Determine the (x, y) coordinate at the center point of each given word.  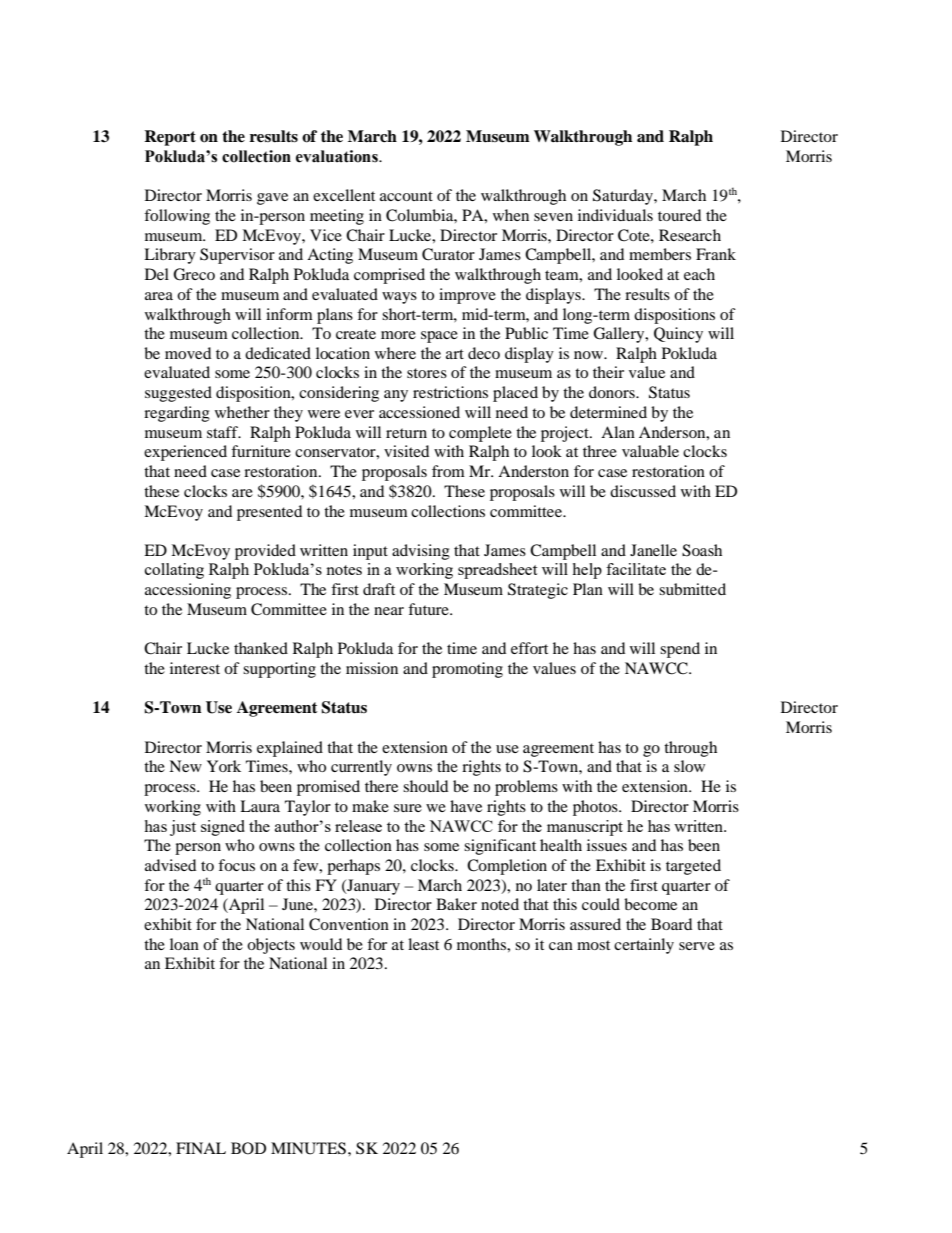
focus (236, 865)
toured (679, 215)
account (406, 196)
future (429, 609)
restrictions (450, 392)
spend (680, 650)
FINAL (201, 1148)
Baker (456, 904)
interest (195, 668)
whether (242, 412)
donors (613, 392)
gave (272, 199)
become (650, 904)
